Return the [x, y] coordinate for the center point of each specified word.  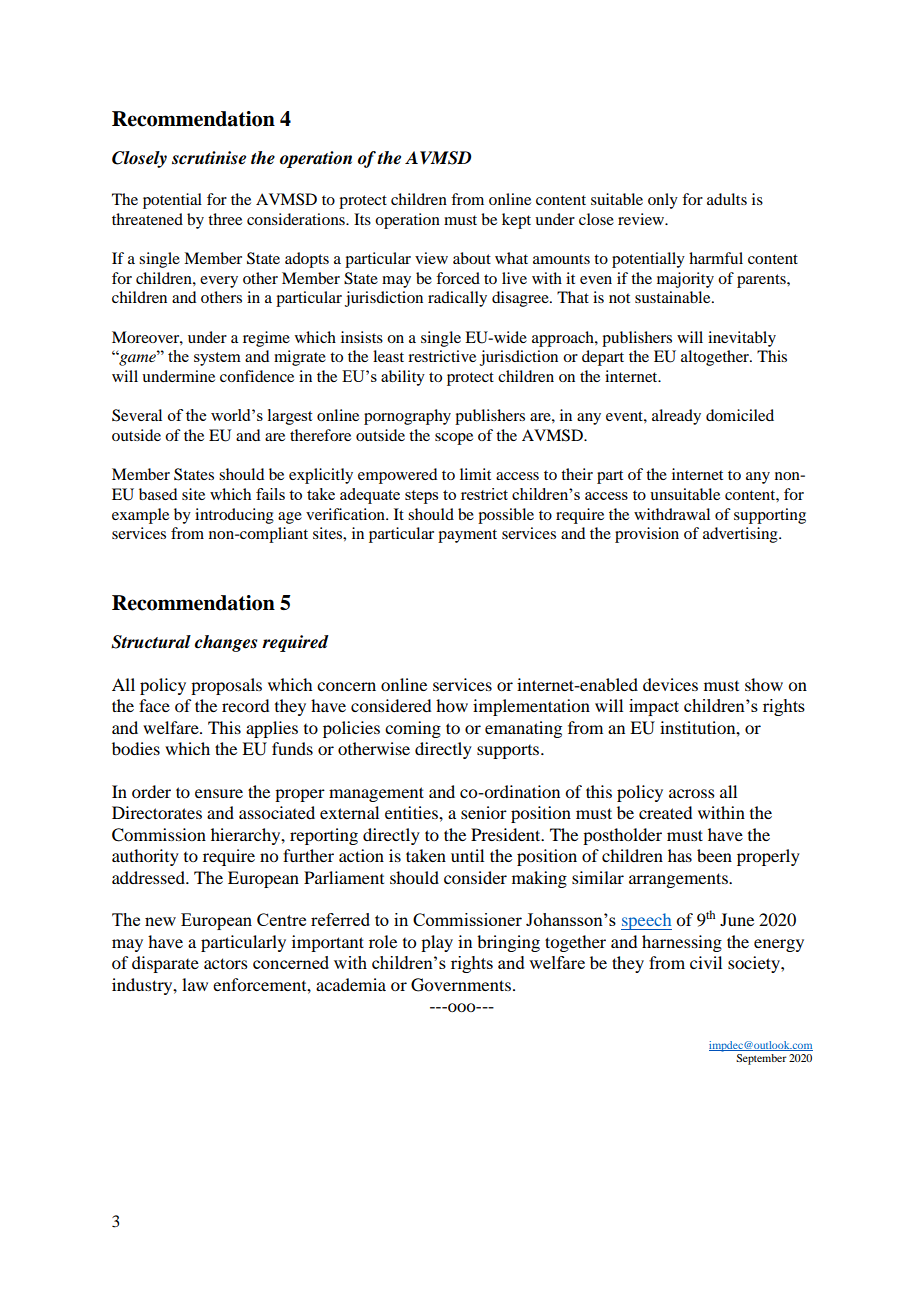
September [761, 1059]
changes [226, 643]
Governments [461, 985]
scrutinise [209, 158]
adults [727, 199]
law [195, 984]
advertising [741, 535]
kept [516, 221]
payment [467, 536]
